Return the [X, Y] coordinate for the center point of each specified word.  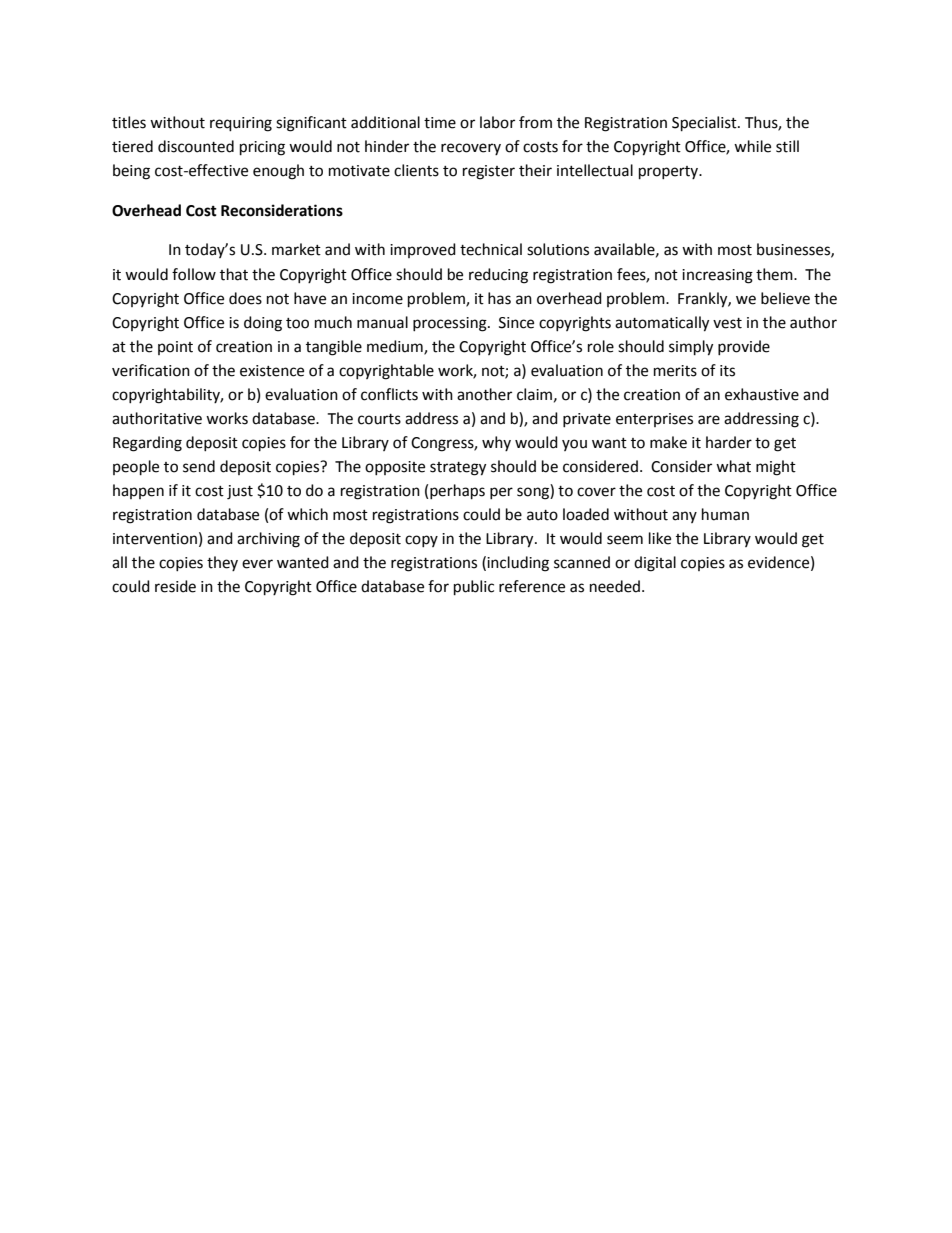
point [175, 348]
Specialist [705, 124]
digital [655, 564]
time [440, 123]
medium [396, 347]
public [474, 588]
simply [691, 348]
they [222, 563]
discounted [196, 146]
